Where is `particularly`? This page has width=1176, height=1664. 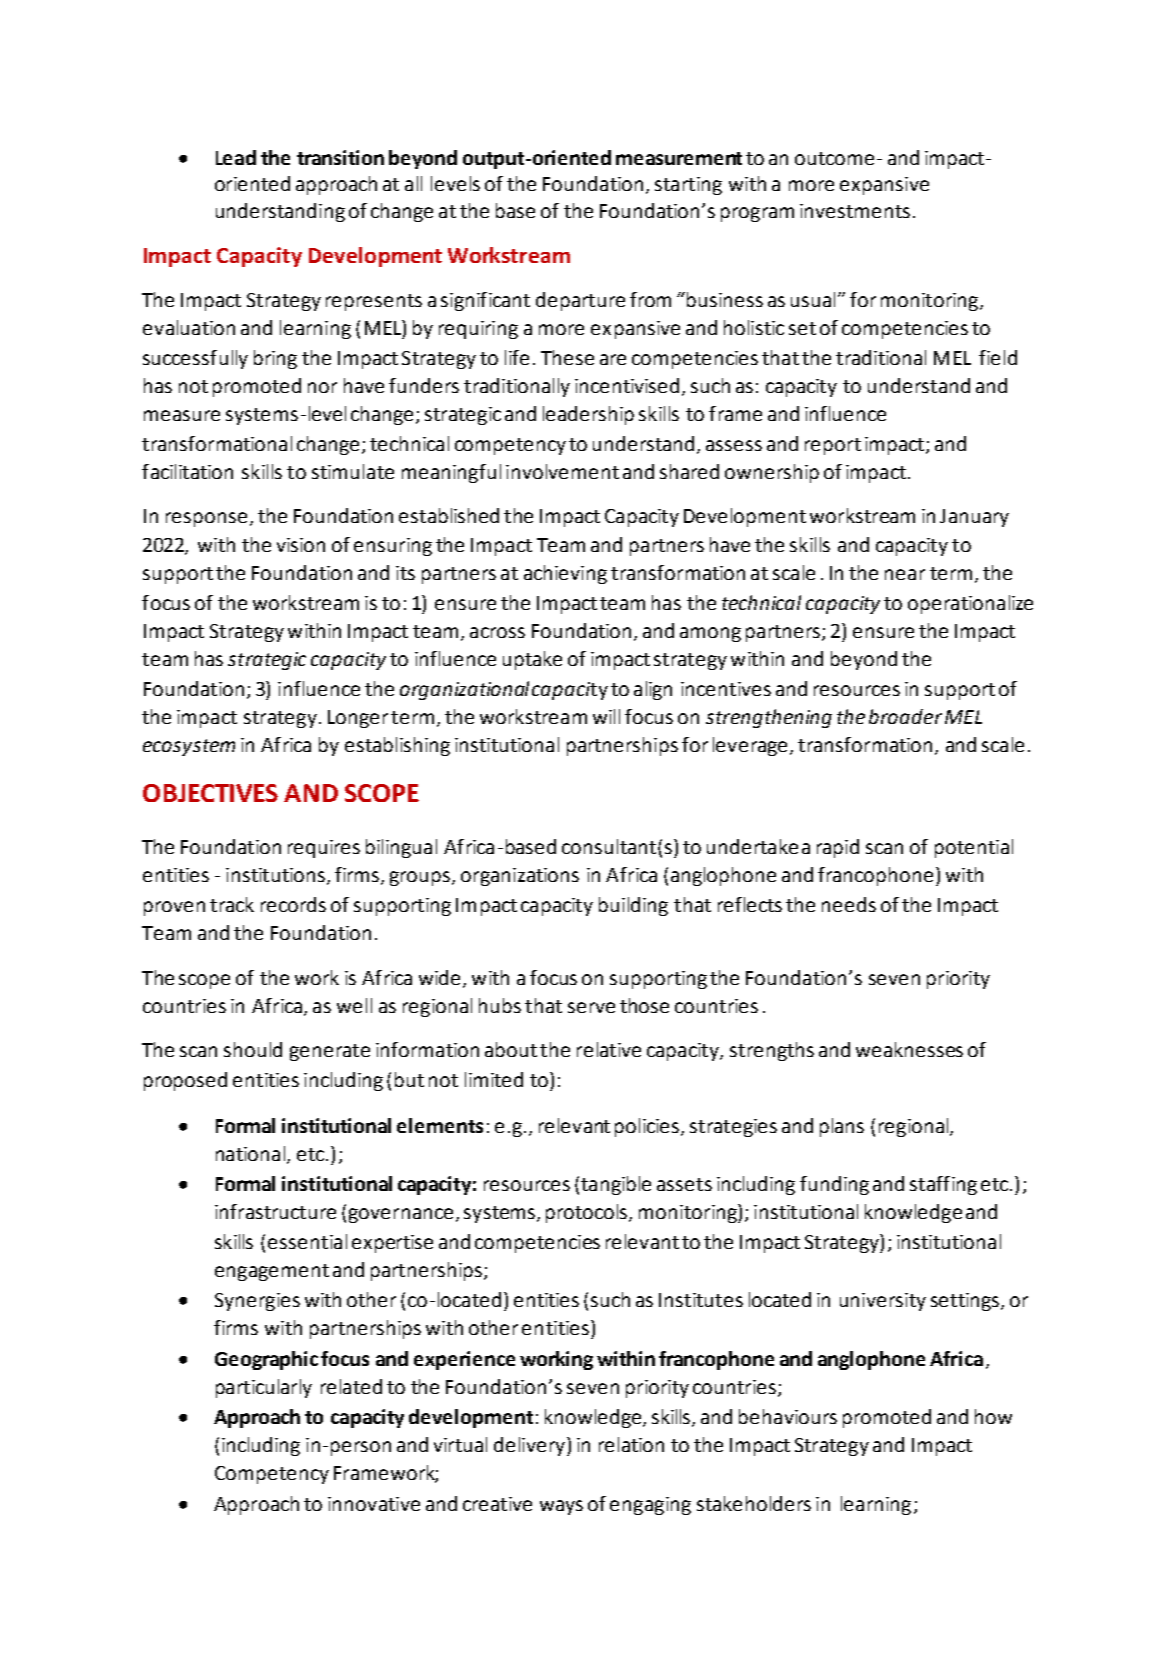 particularly is located at coordinates (264, 1388).
